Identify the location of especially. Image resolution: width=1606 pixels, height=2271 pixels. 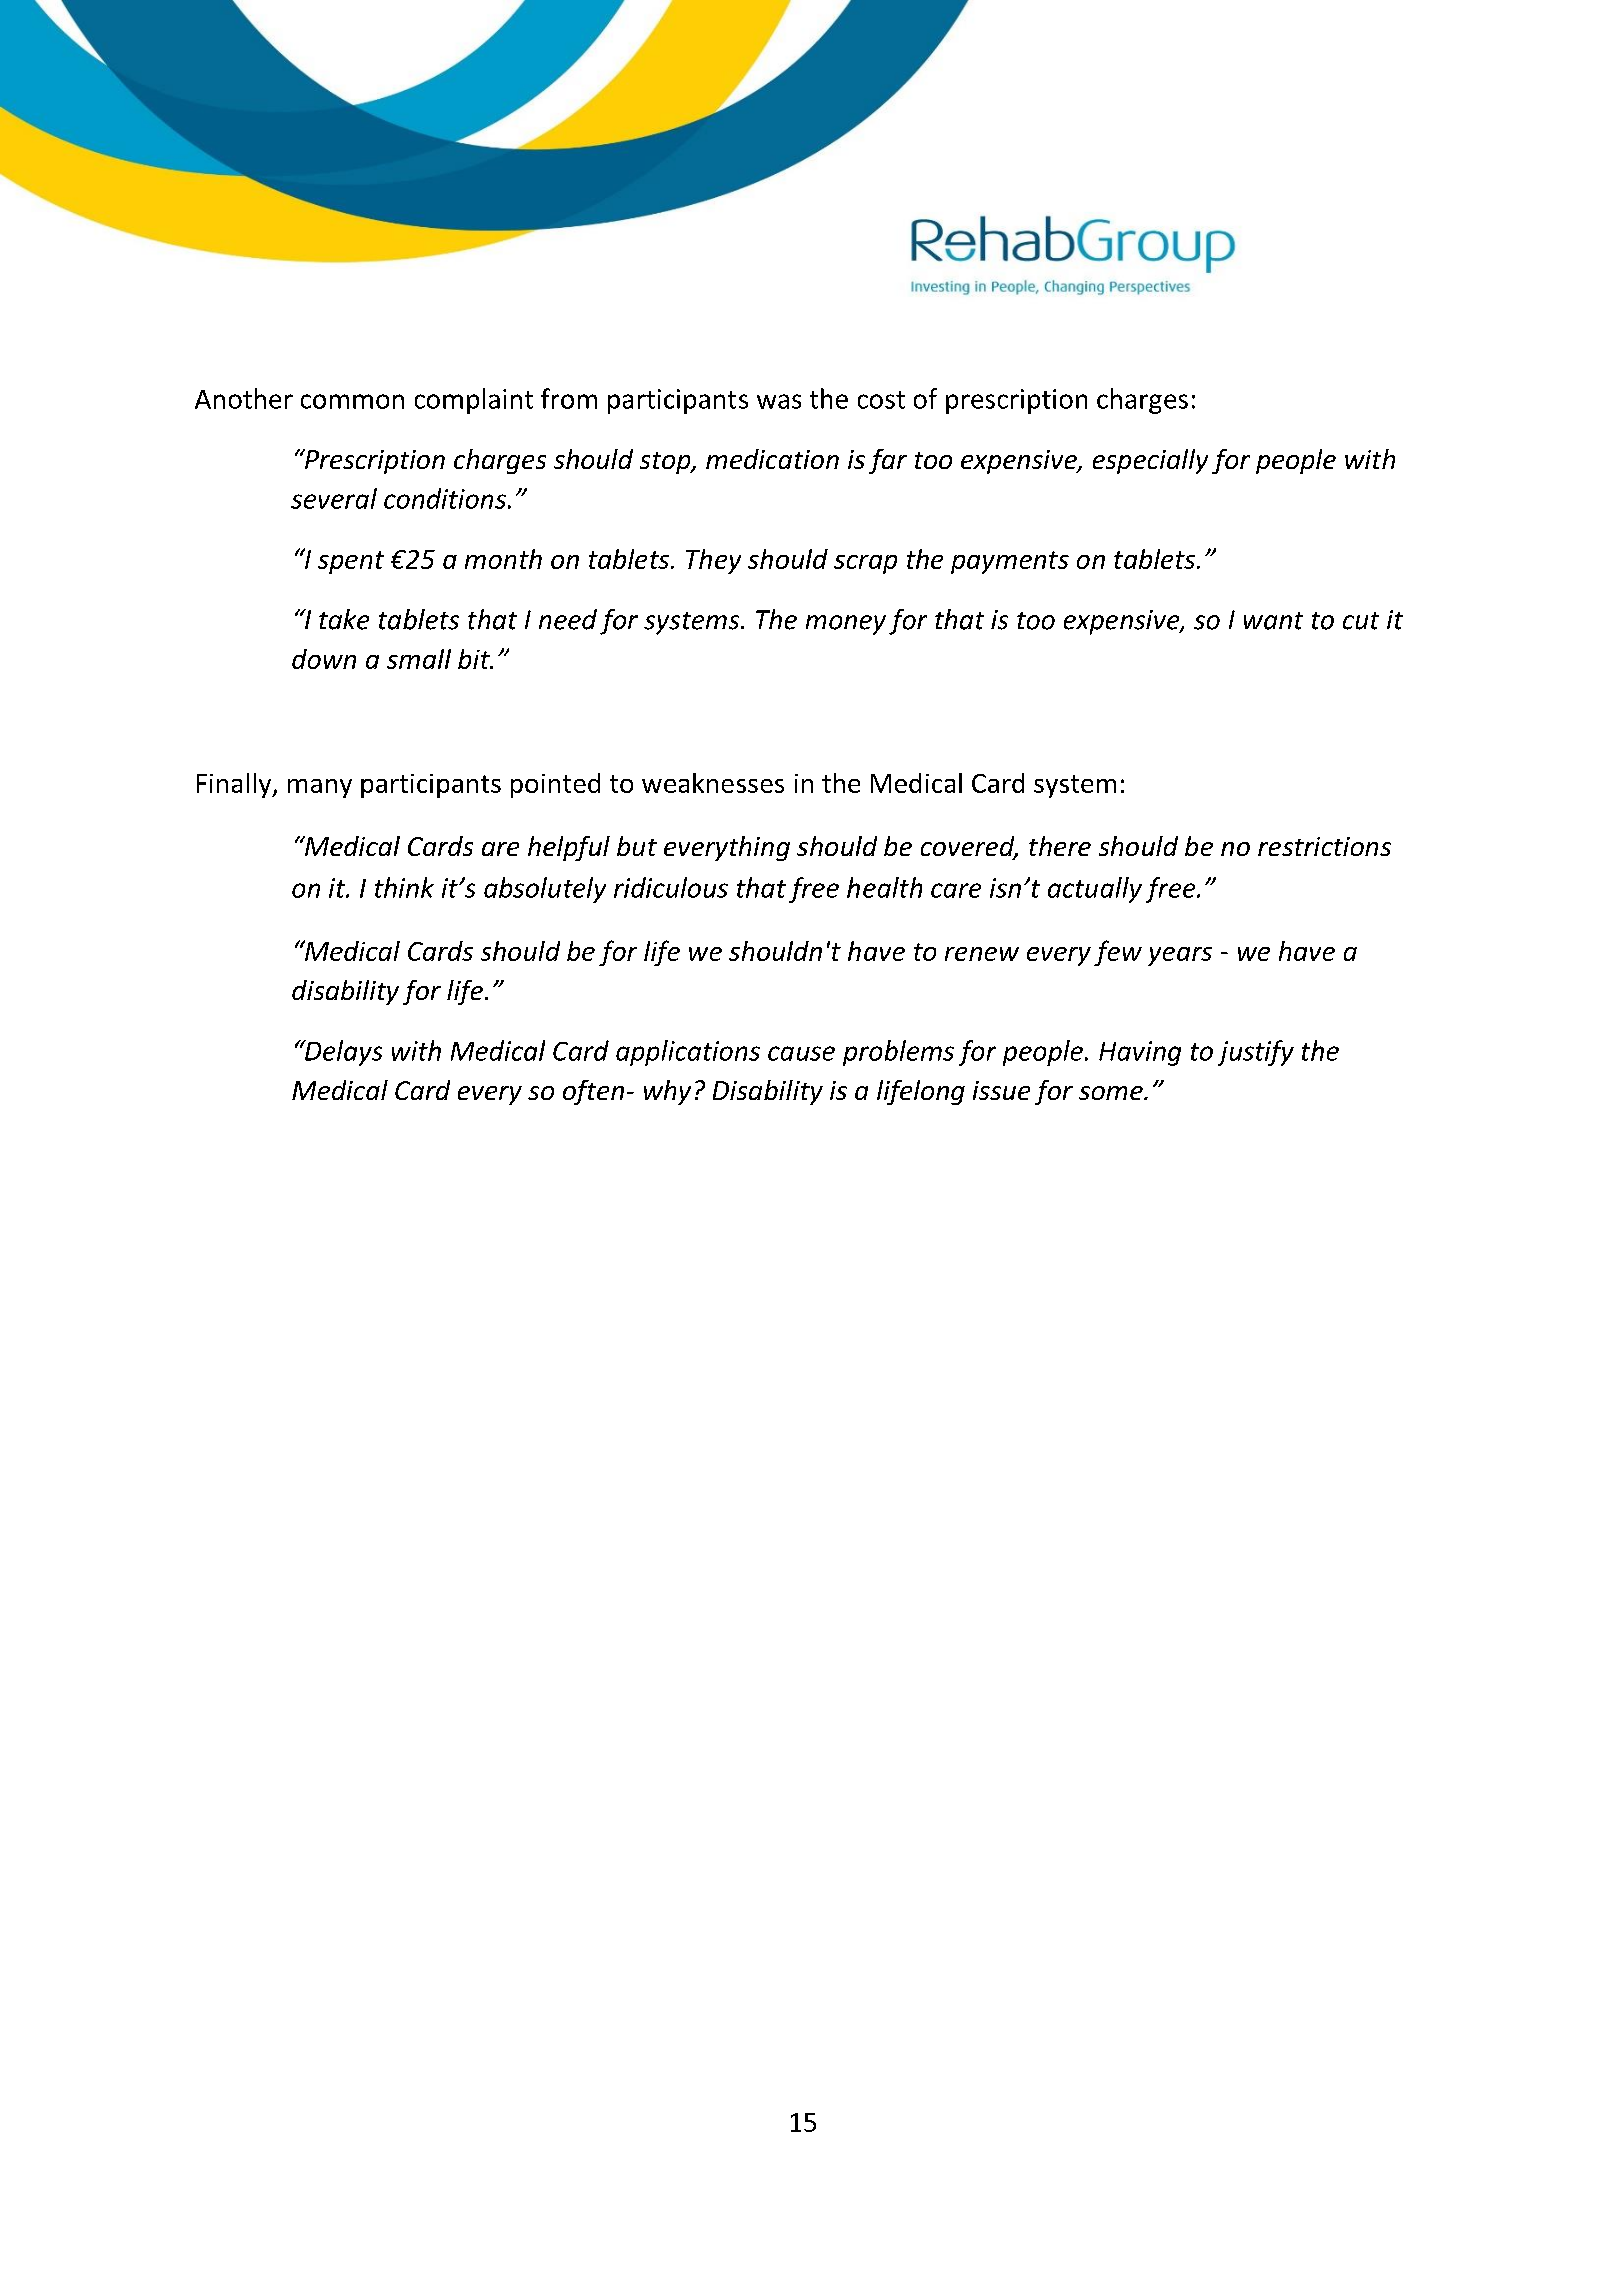
(1150, 461).
